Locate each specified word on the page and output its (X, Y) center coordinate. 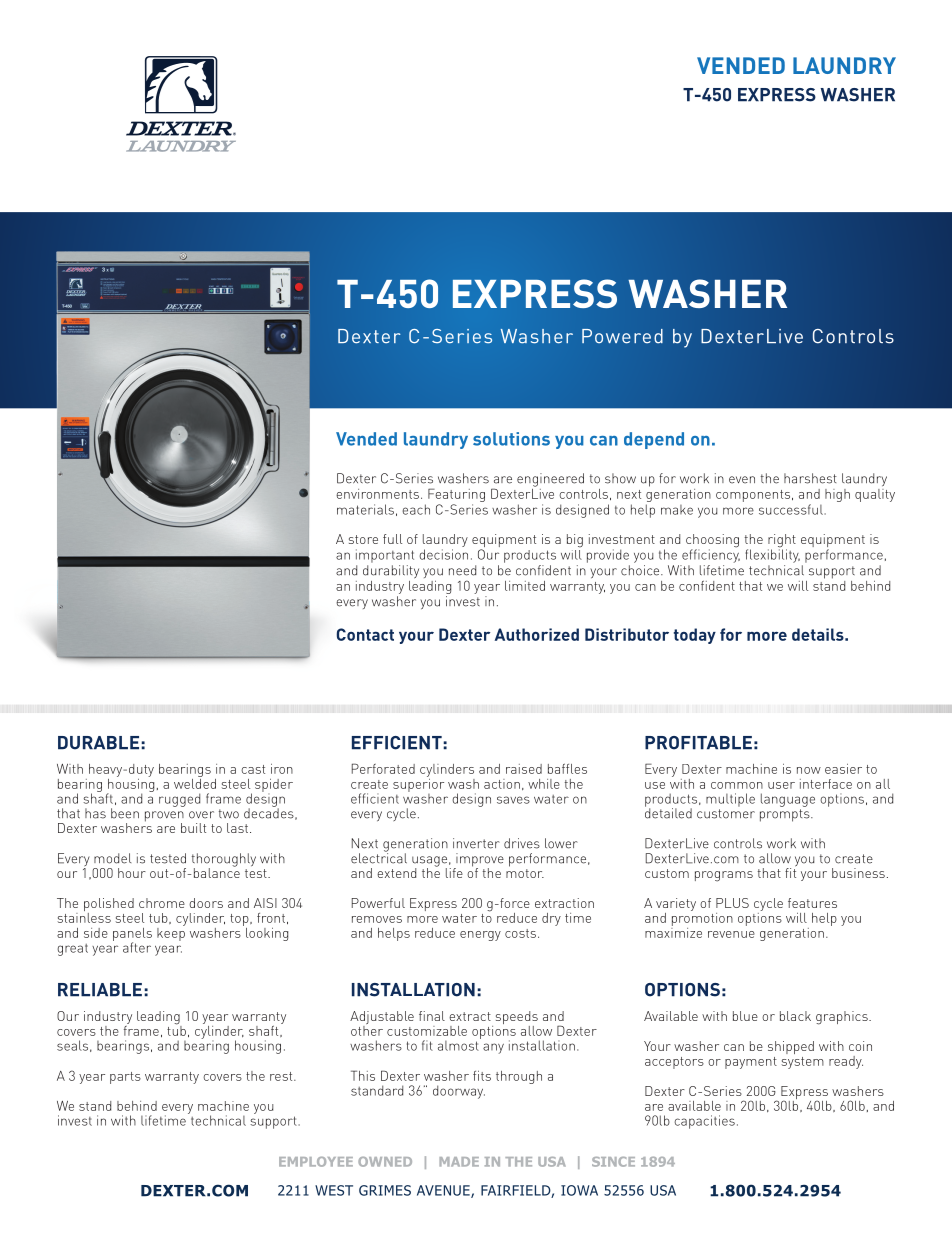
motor (525, 873)
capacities (704, 1122)
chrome (162, 903)
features (812, 903)
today (695, 636)
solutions (511, 439)
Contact (365, 634)
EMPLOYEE (316, 1162)
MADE (459, 1162)
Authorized (537, 634)
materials (365, 509)
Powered (622, 336)
